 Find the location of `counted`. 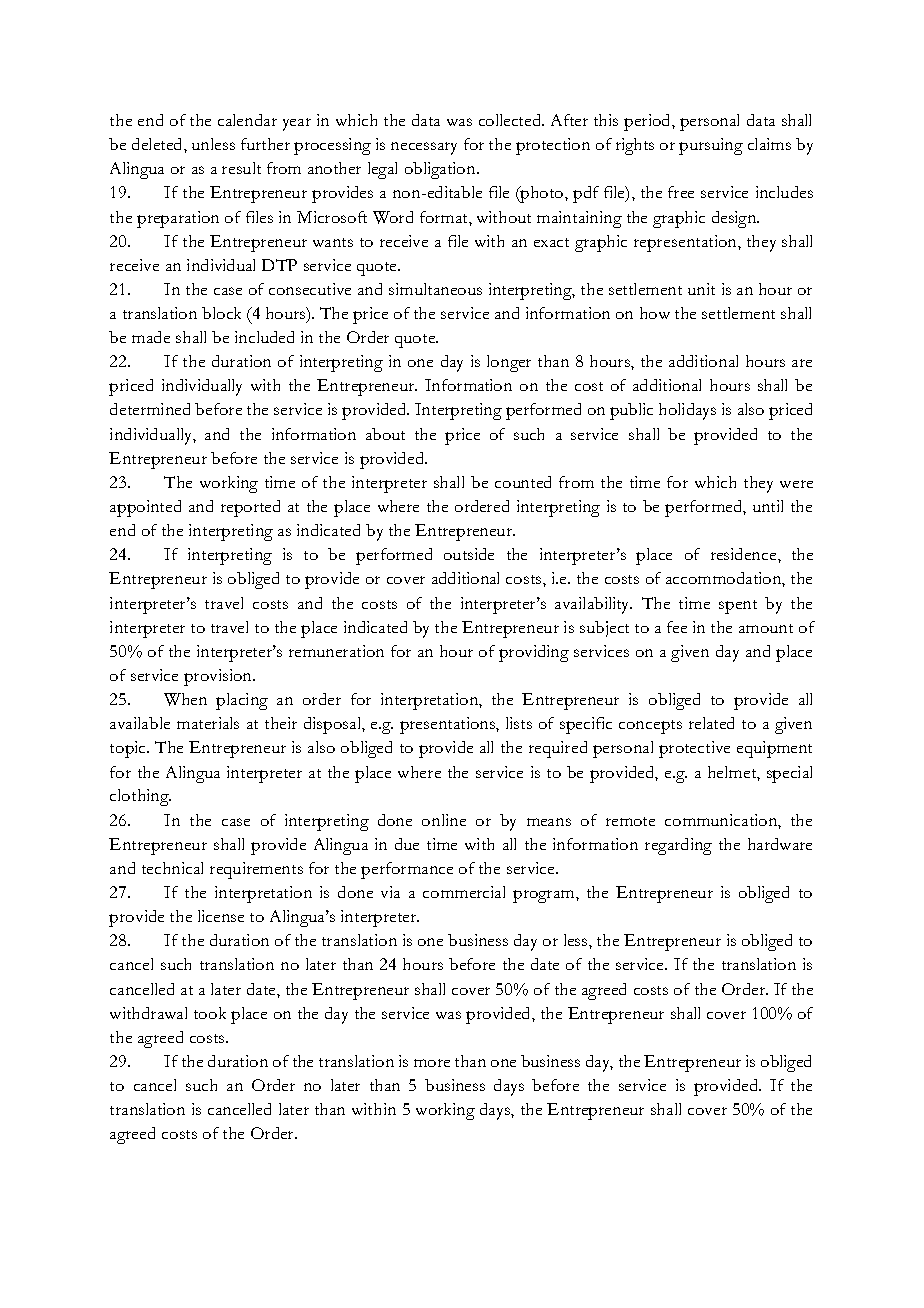

counted is located at coordinates (523, 482).
